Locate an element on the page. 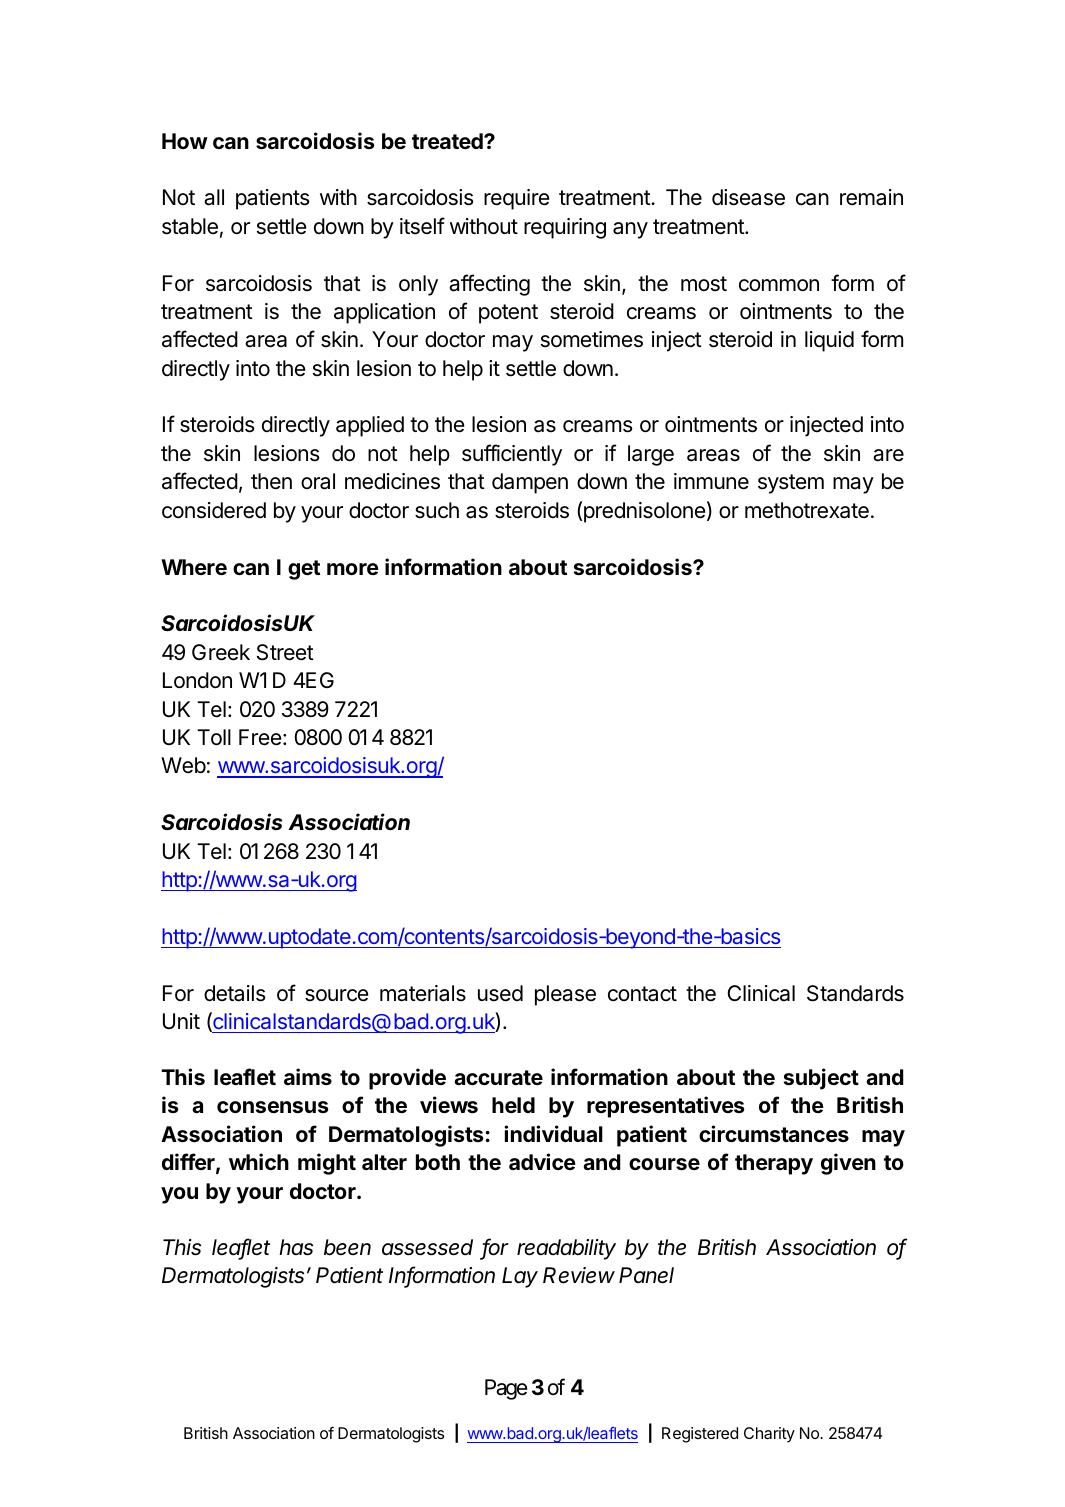 This page has height=1507, width=1065. get is located at coordinates (304, 570).
